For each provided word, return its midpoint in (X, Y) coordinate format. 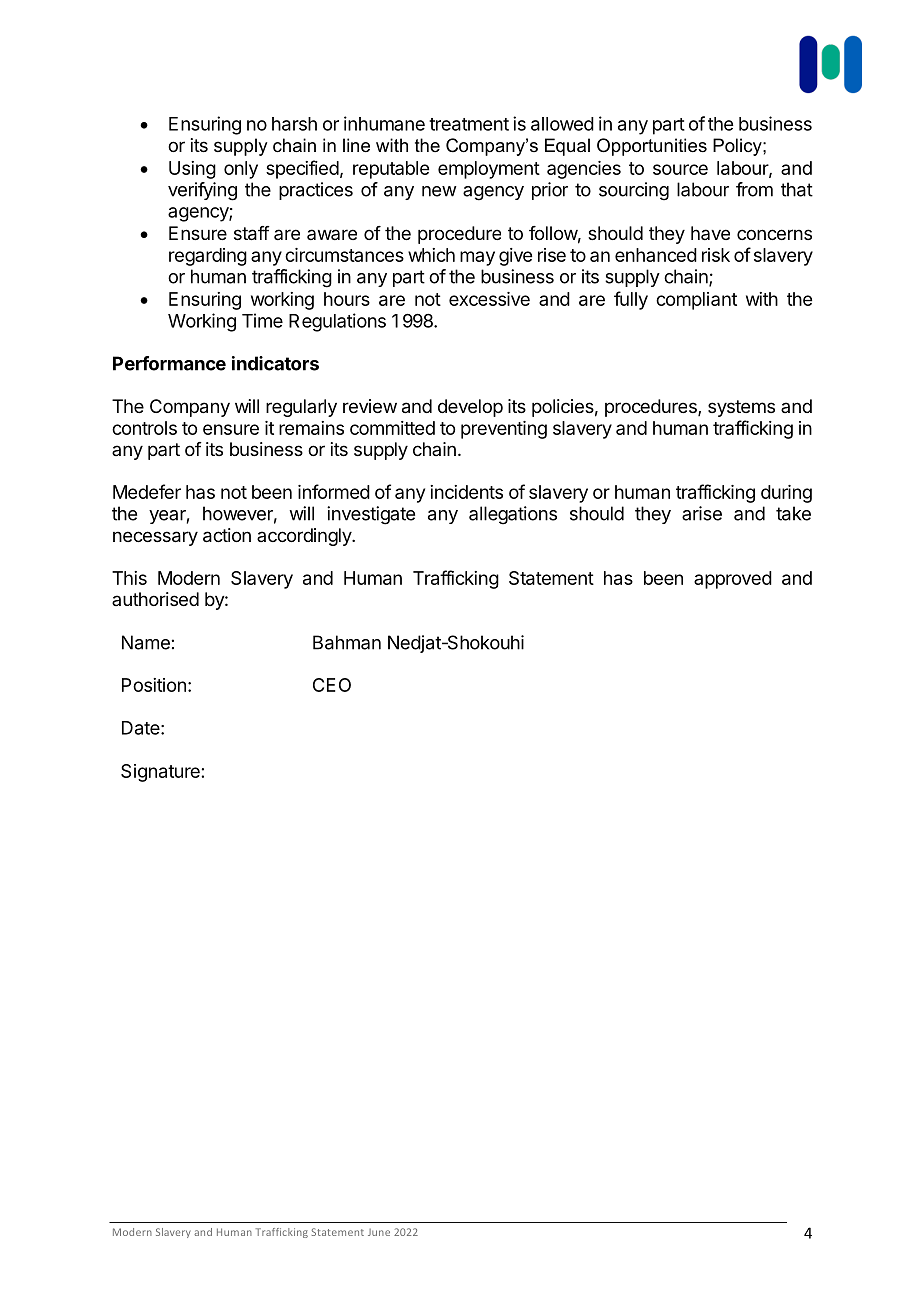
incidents (466, 492)
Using (192, 170)
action (227, 535)
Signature (160, 773)
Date (141, 728)
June (379, 1232)
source (680, 169)
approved (733, 580)
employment (489, 170)
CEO (332, 685)
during (786, 494)
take (793, 513)
